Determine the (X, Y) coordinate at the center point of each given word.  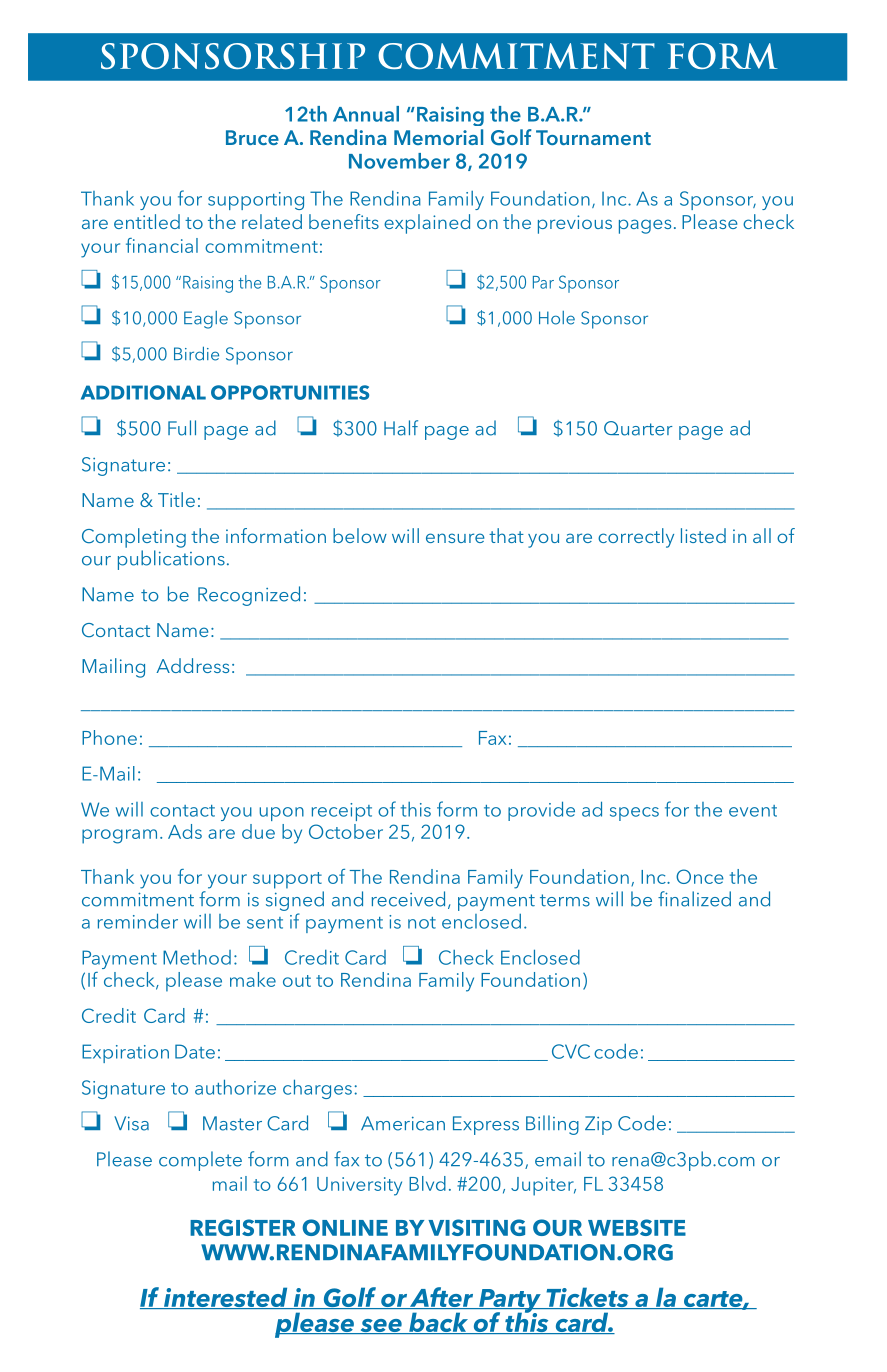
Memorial (438, 137)
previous (575, 224)
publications (171, 560)
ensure (455, 538)
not (422, 923)
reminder (138, 921)
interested (226, 1298)
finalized (694, 899)
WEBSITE (637, 1227)
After (442, 1298)
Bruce (252, 137)
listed (703, 535)
